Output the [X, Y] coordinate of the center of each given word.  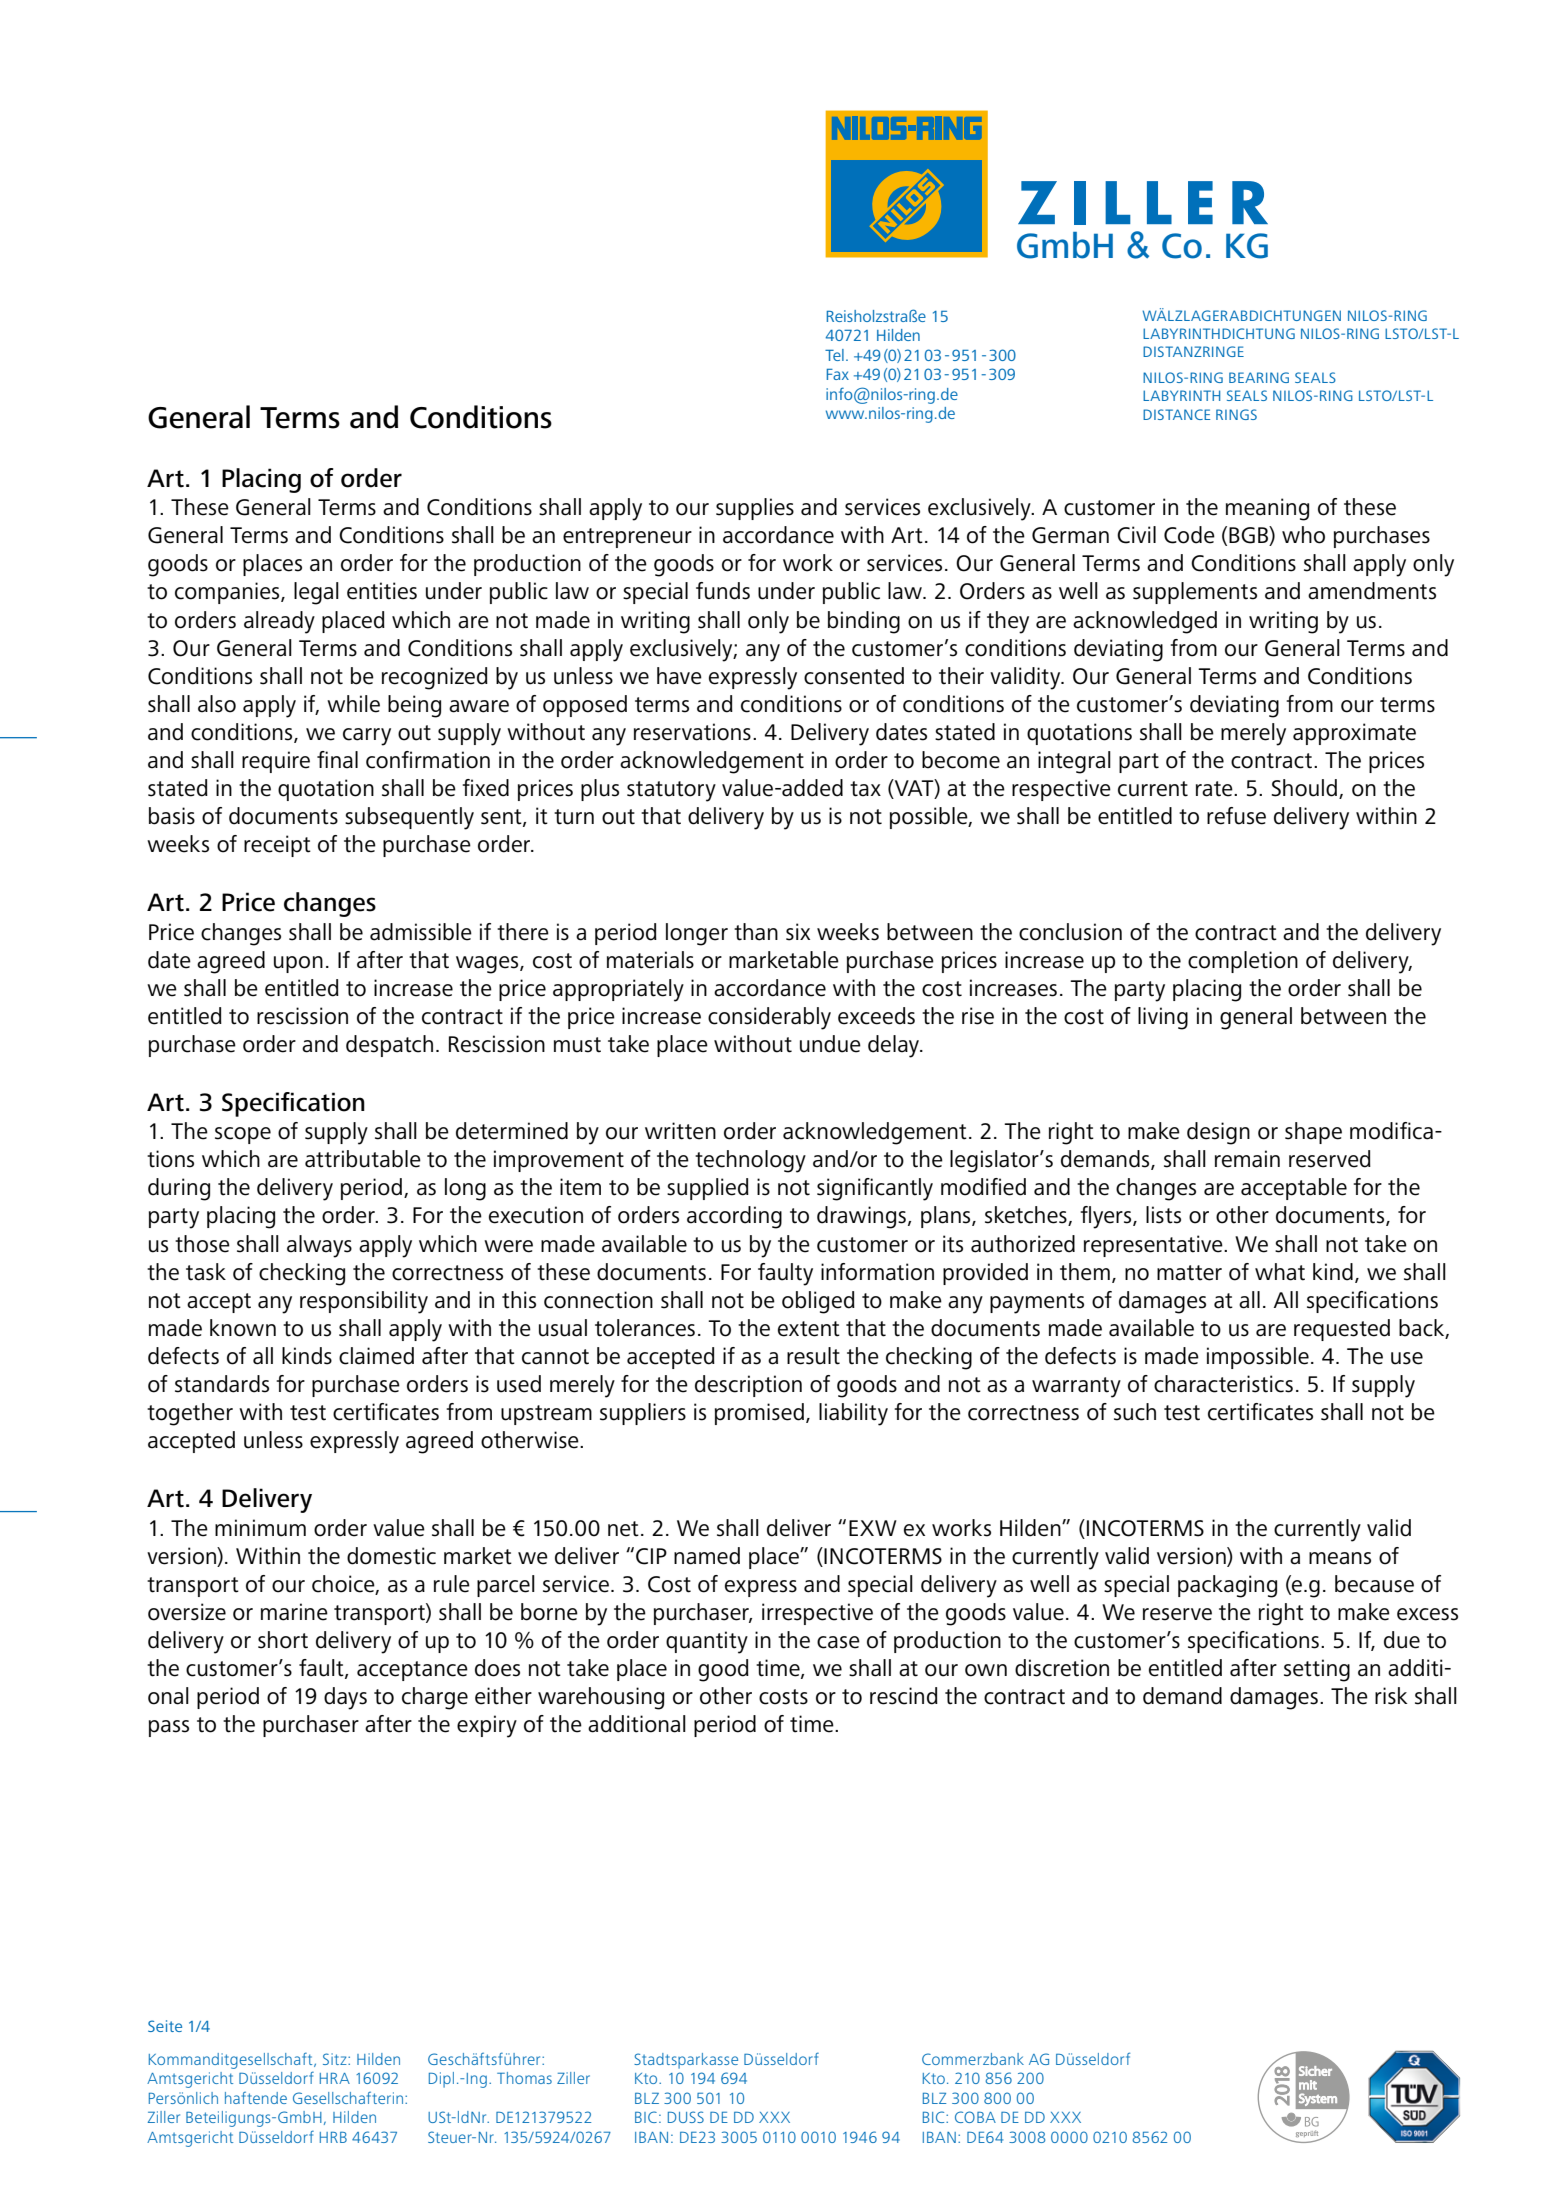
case [838, 1642]
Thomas [524, 2078]
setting [1317, 1670]
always [319, 1246]
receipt [277, 846]
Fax [838, 374]
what [1280, 1272]
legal [316, 593]
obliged [818, 1302]
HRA [335, 2078]
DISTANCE [1176, 414]
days [345, 1698]
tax [865, 789]
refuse [1236, 816]
